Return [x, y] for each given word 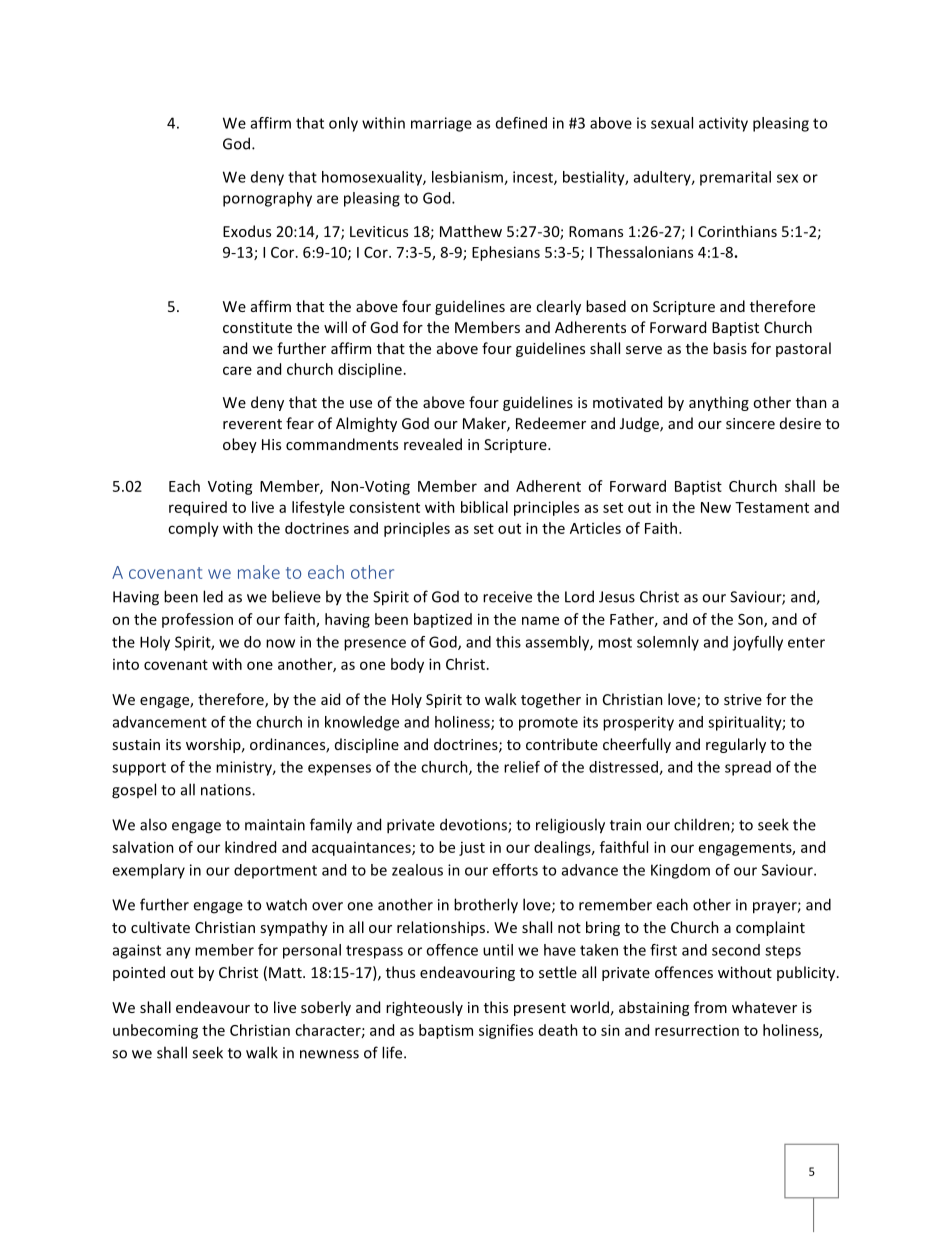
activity [723, 124]
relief [522, 767]
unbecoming [155, 1031]
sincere [750, 423]
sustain [136, 744]
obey [240, 445]
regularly [736, 745]
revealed [433, 444]
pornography [267, 199]
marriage [441, 124]
